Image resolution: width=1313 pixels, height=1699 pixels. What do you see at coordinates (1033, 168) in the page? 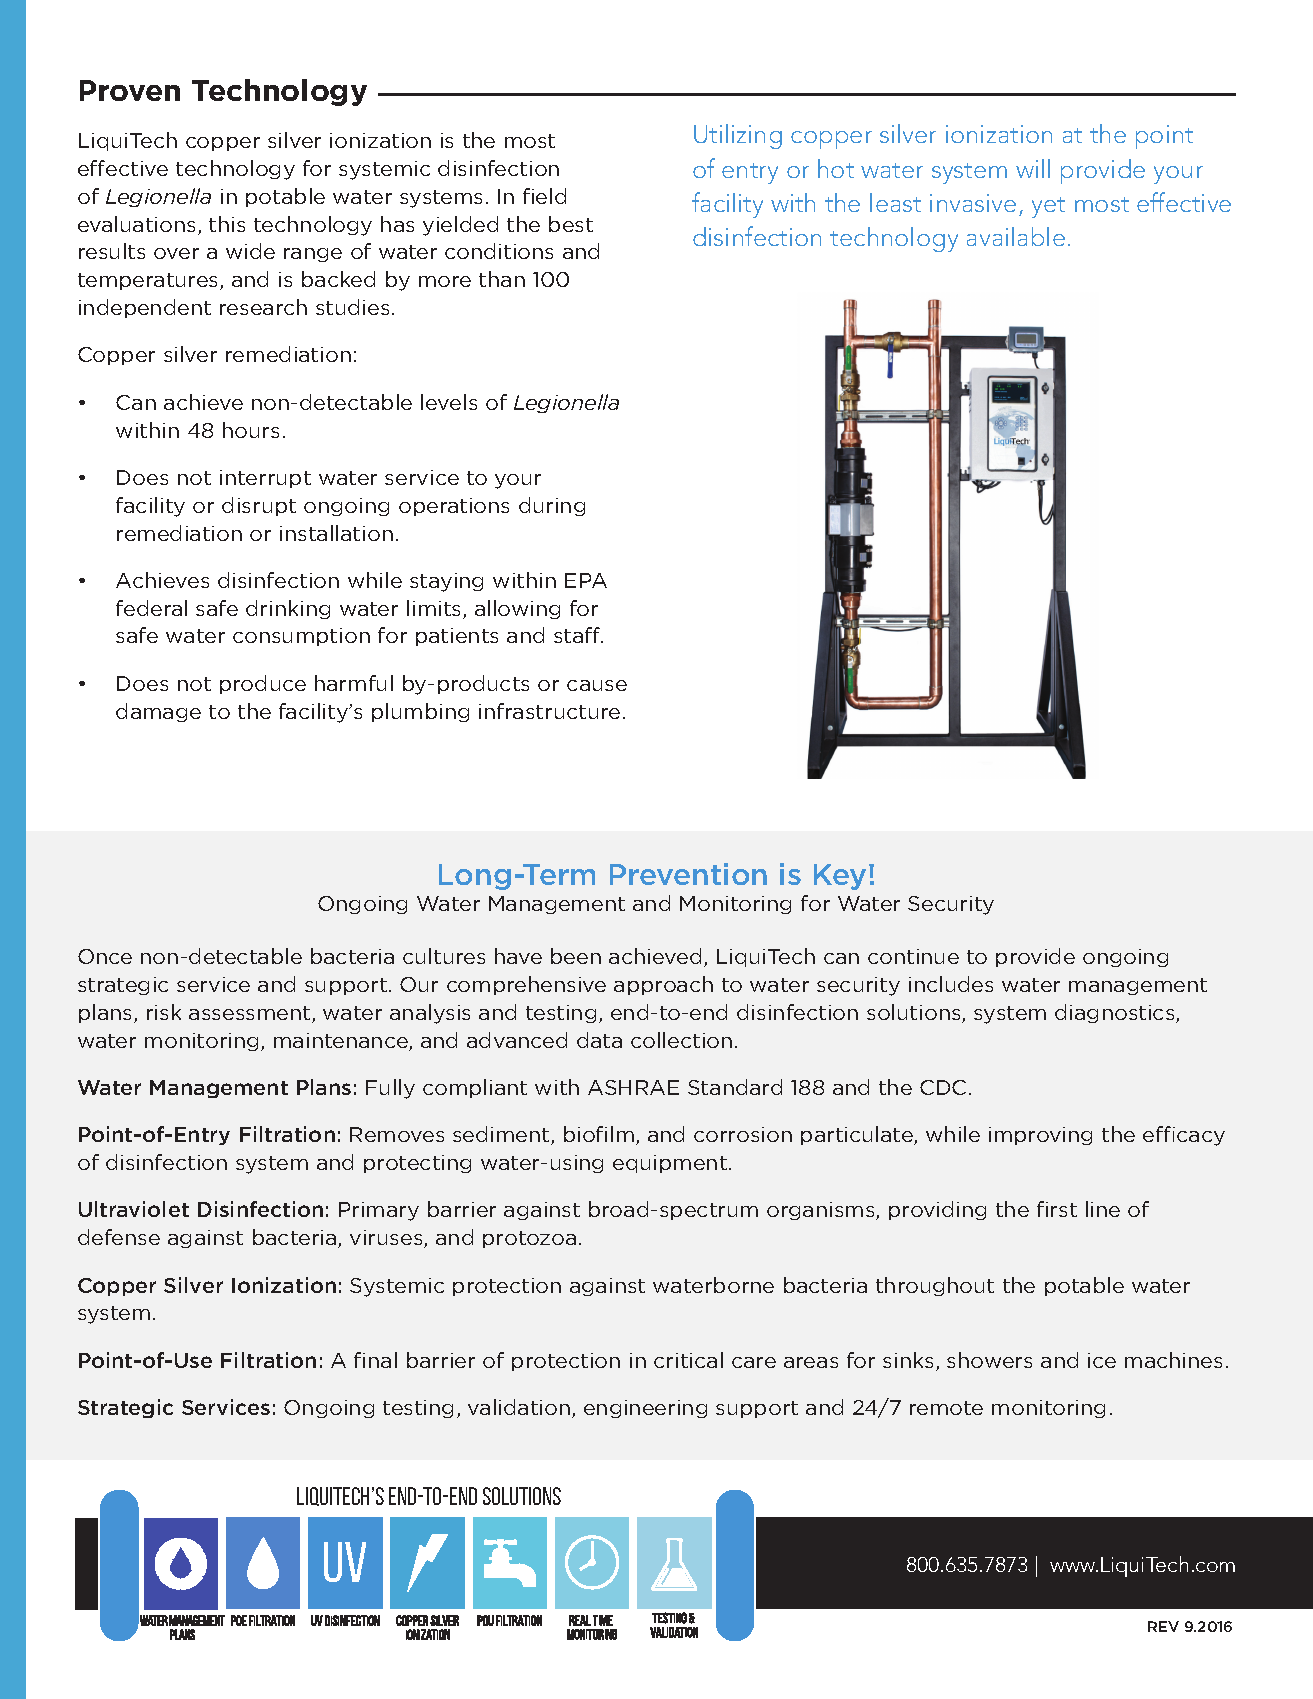
I see `will` at bounding box center [1033, 168].
